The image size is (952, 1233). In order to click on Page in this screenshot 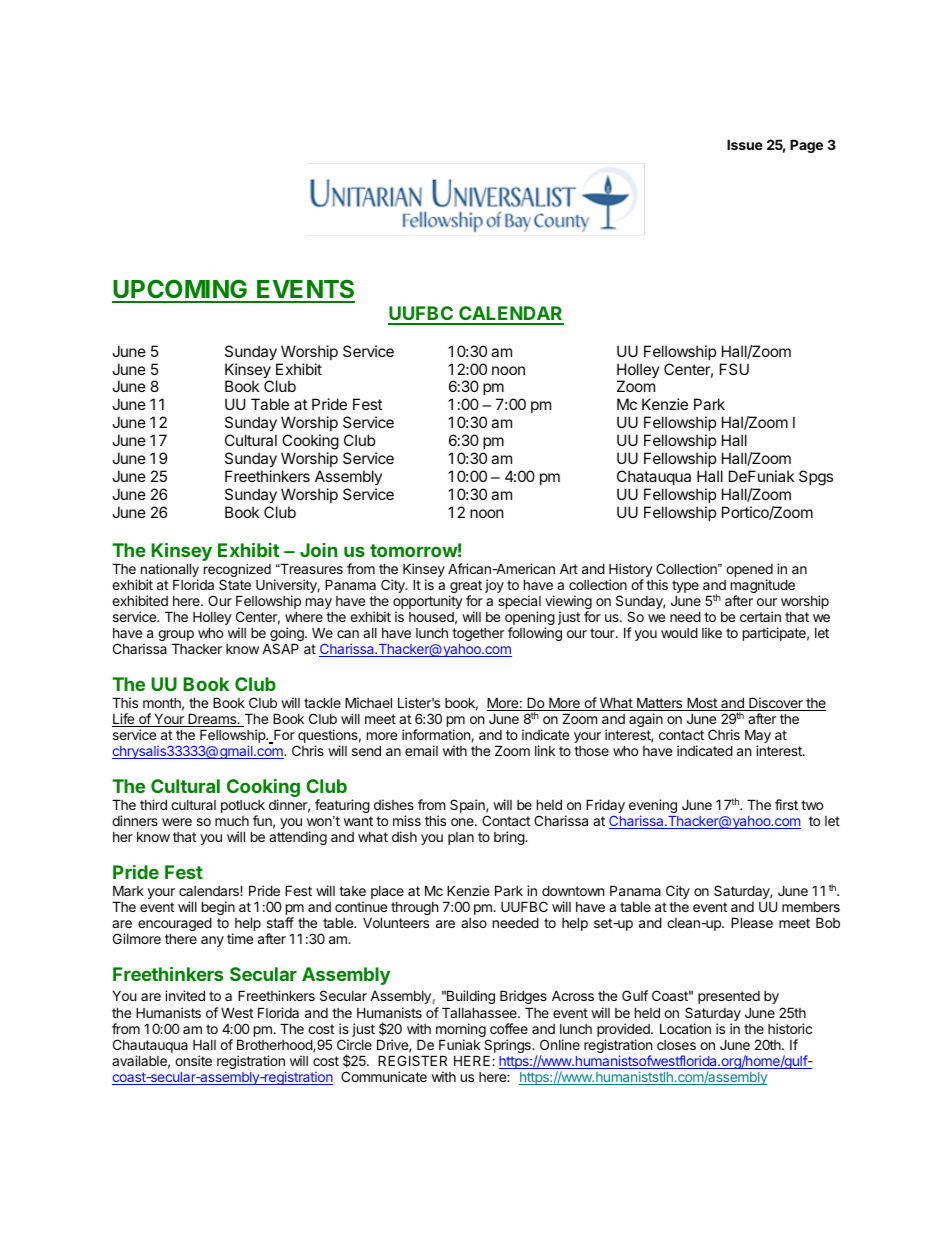, I will do `click(806, 146)`.
